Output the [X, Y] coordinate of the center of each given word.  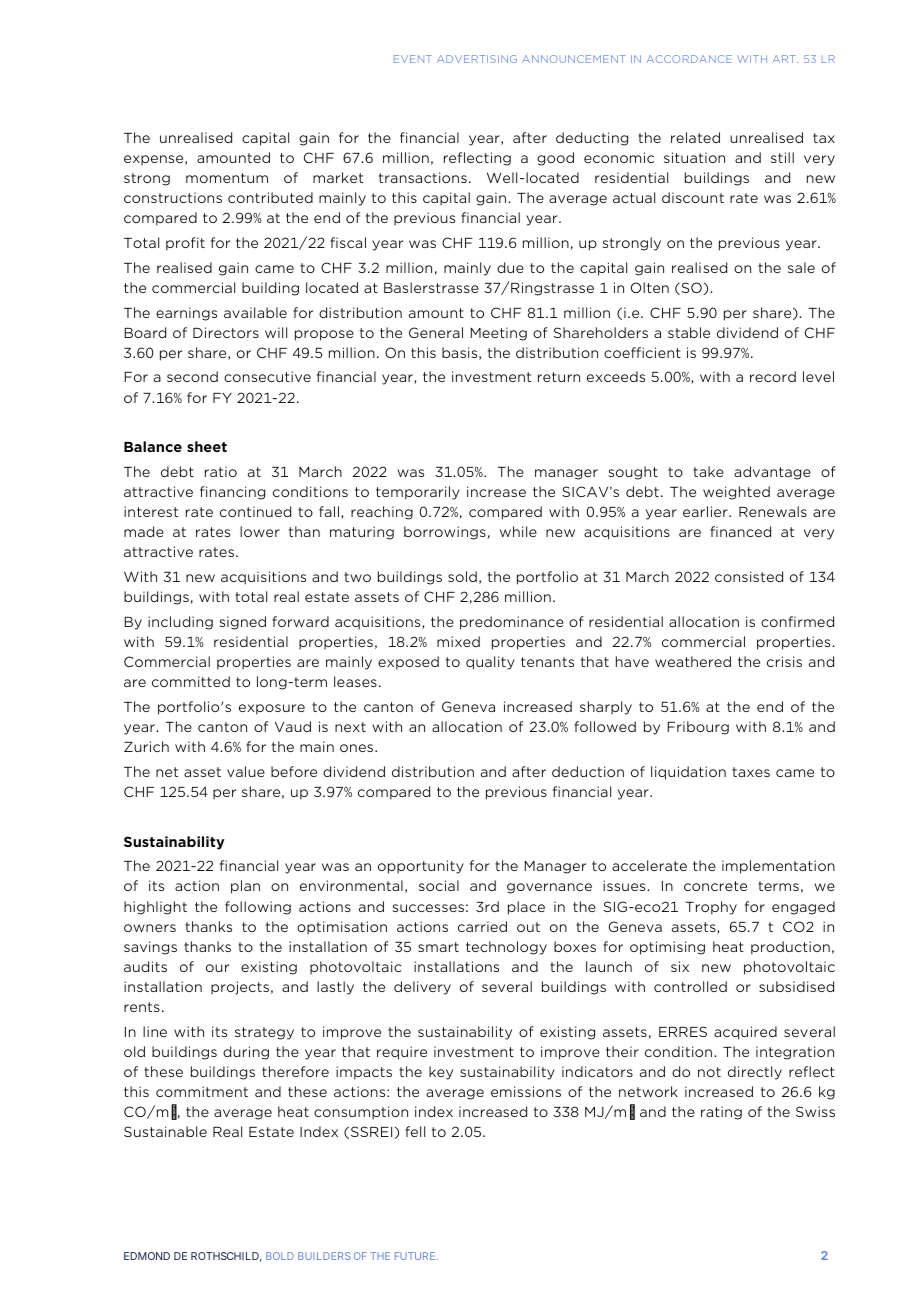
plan [245, 887]
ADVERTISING [477, 59]
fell [415, 1131]
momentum [227, 178]
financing [232, 493]
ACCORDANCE [689, 59]
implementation [778, 867]
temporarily [418, 493]
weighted [736, 493]
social [439, 885]
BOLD [280, 1256]
